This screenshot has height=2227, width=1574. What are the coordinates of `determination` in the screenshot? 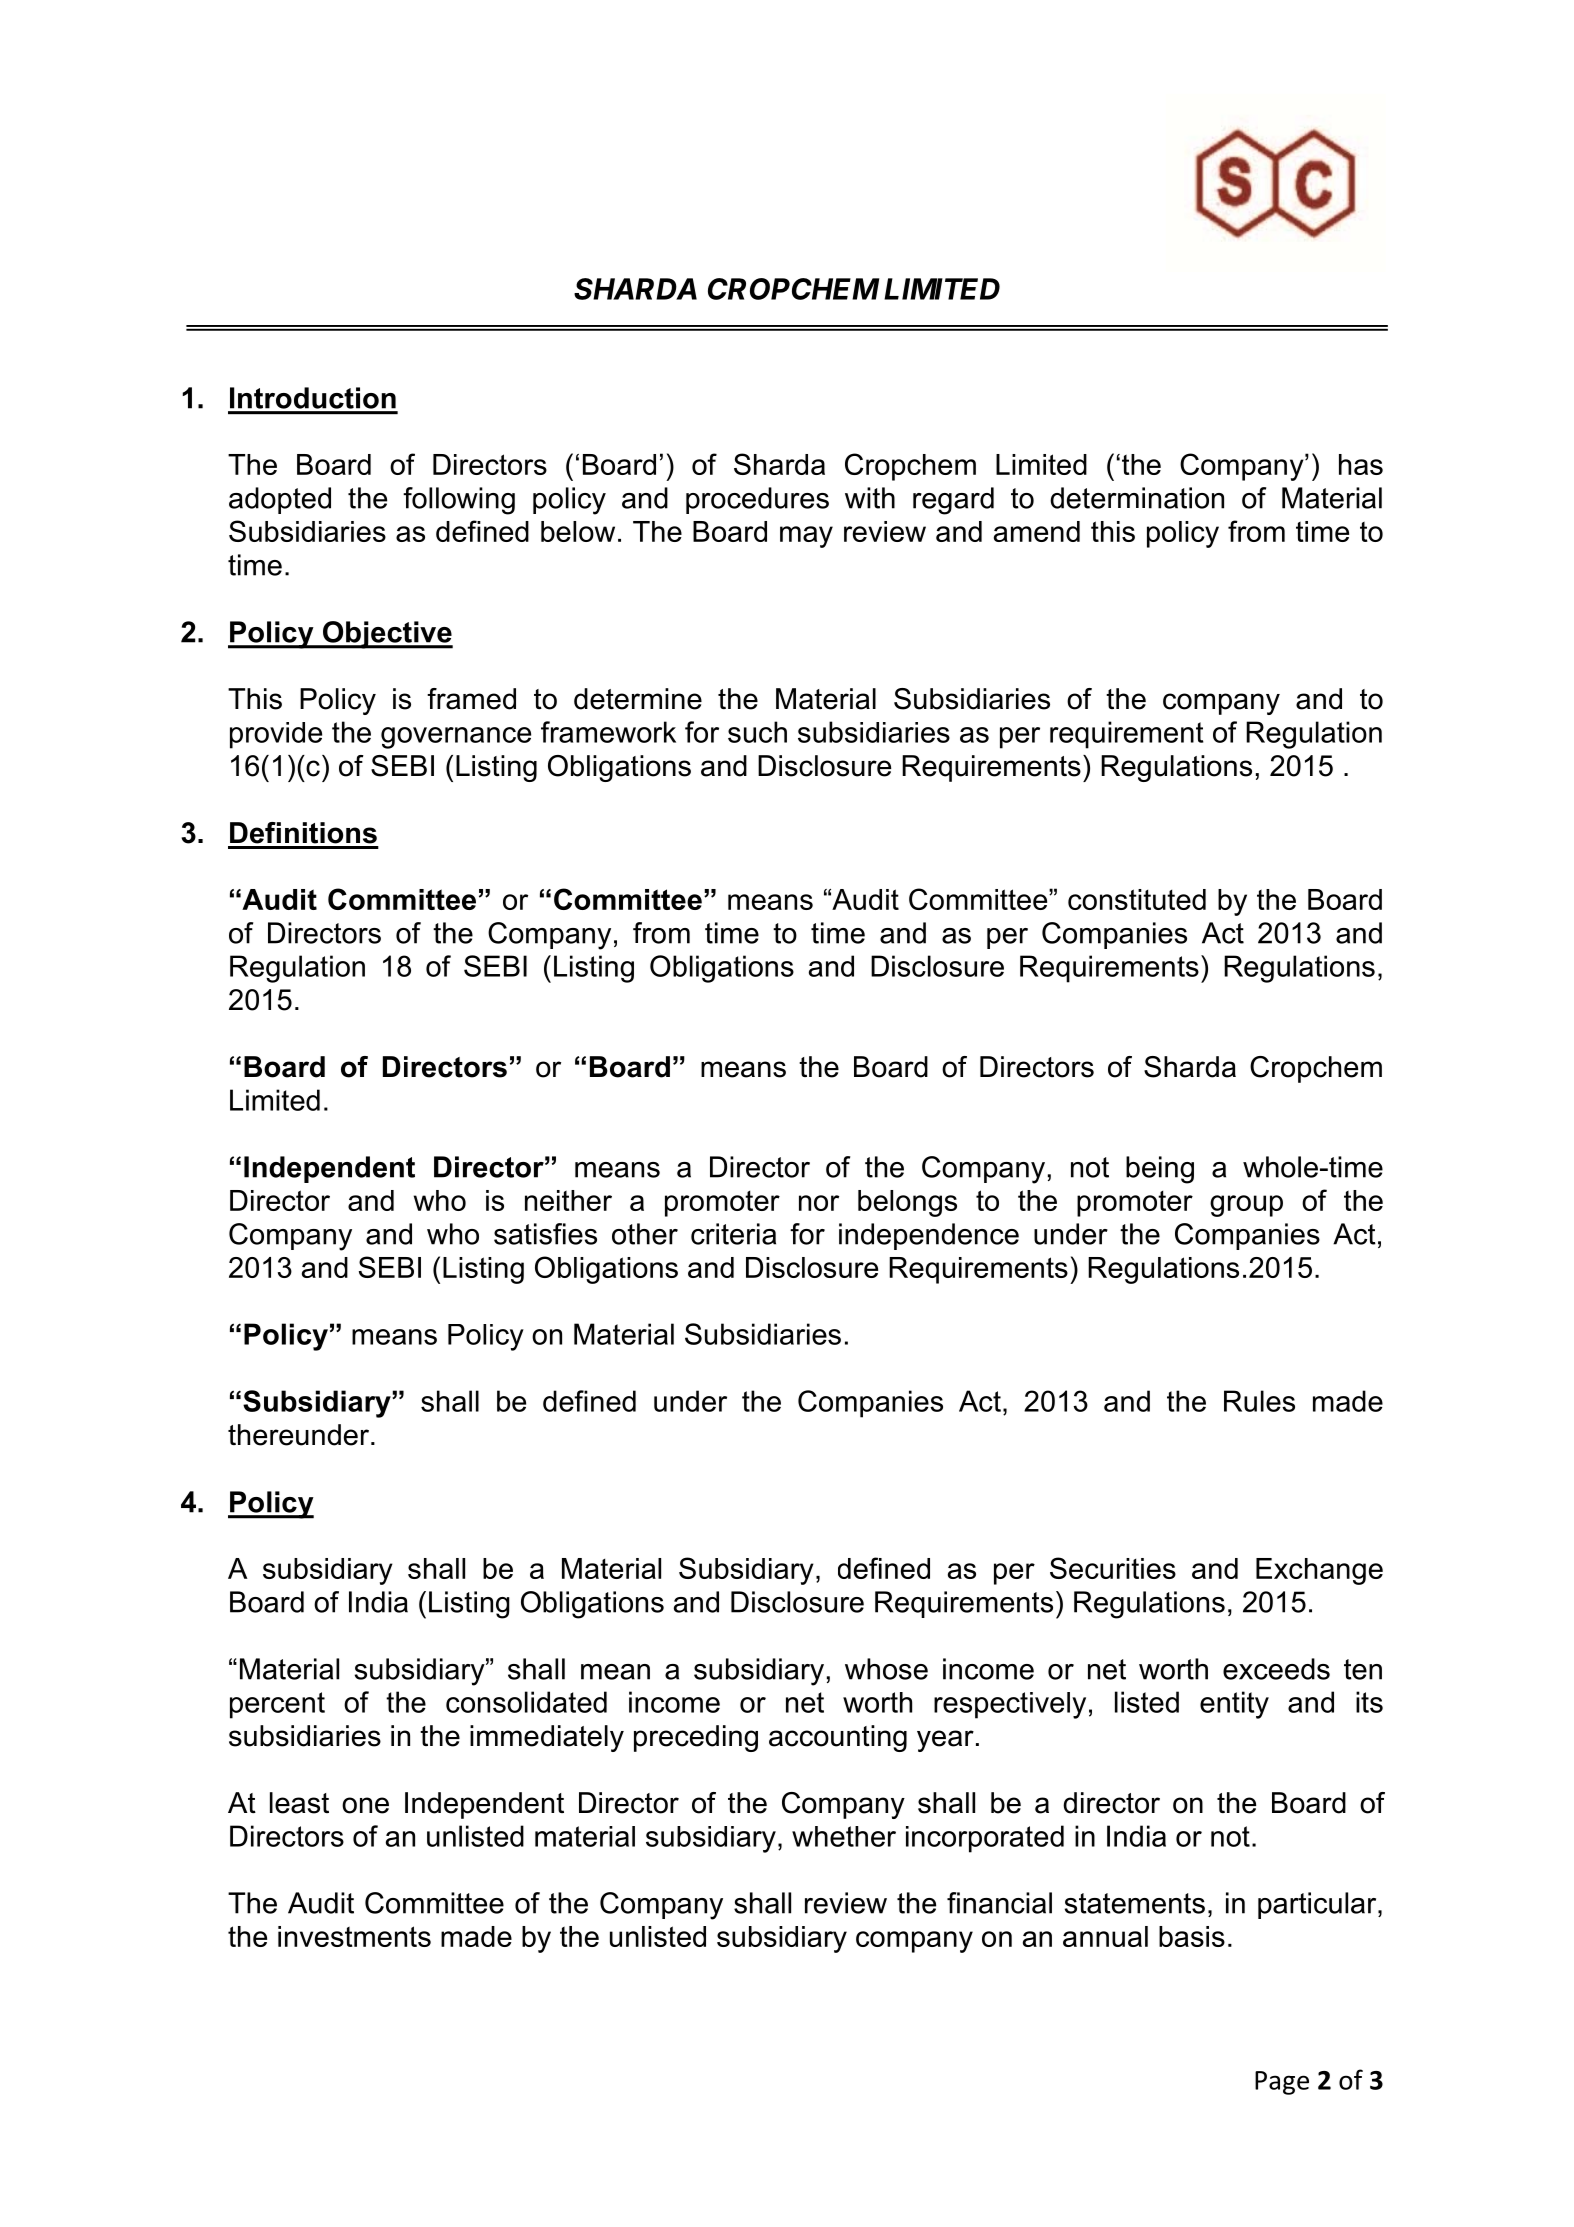 It's located at (1137, 498).
